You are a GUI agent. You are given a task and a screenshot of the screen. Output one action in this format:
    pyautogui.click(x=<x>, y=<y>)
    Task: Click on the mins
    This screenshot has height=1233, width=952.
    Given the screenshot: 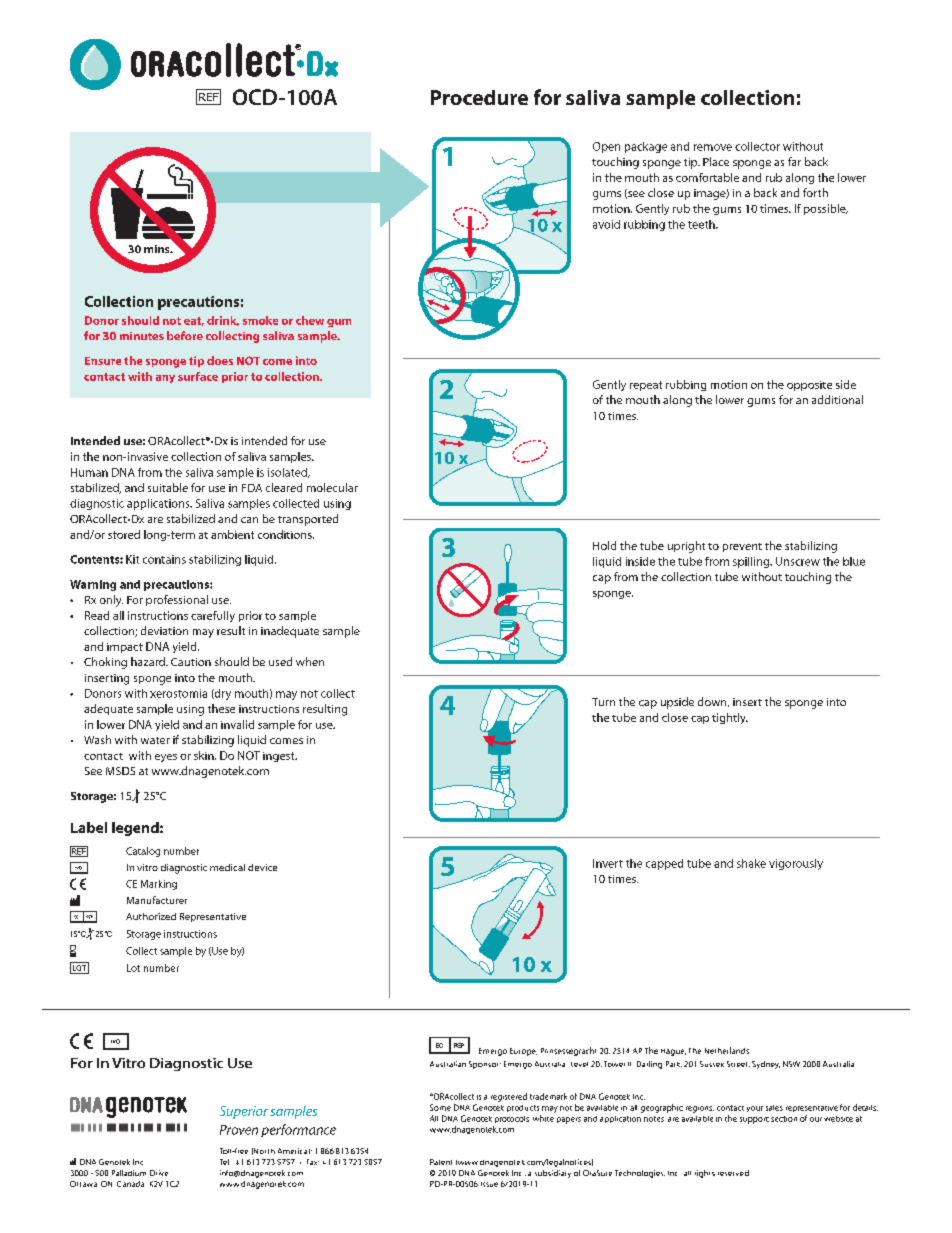 What is the action you would take?
    pyautogui.click(x=158, y=249)
